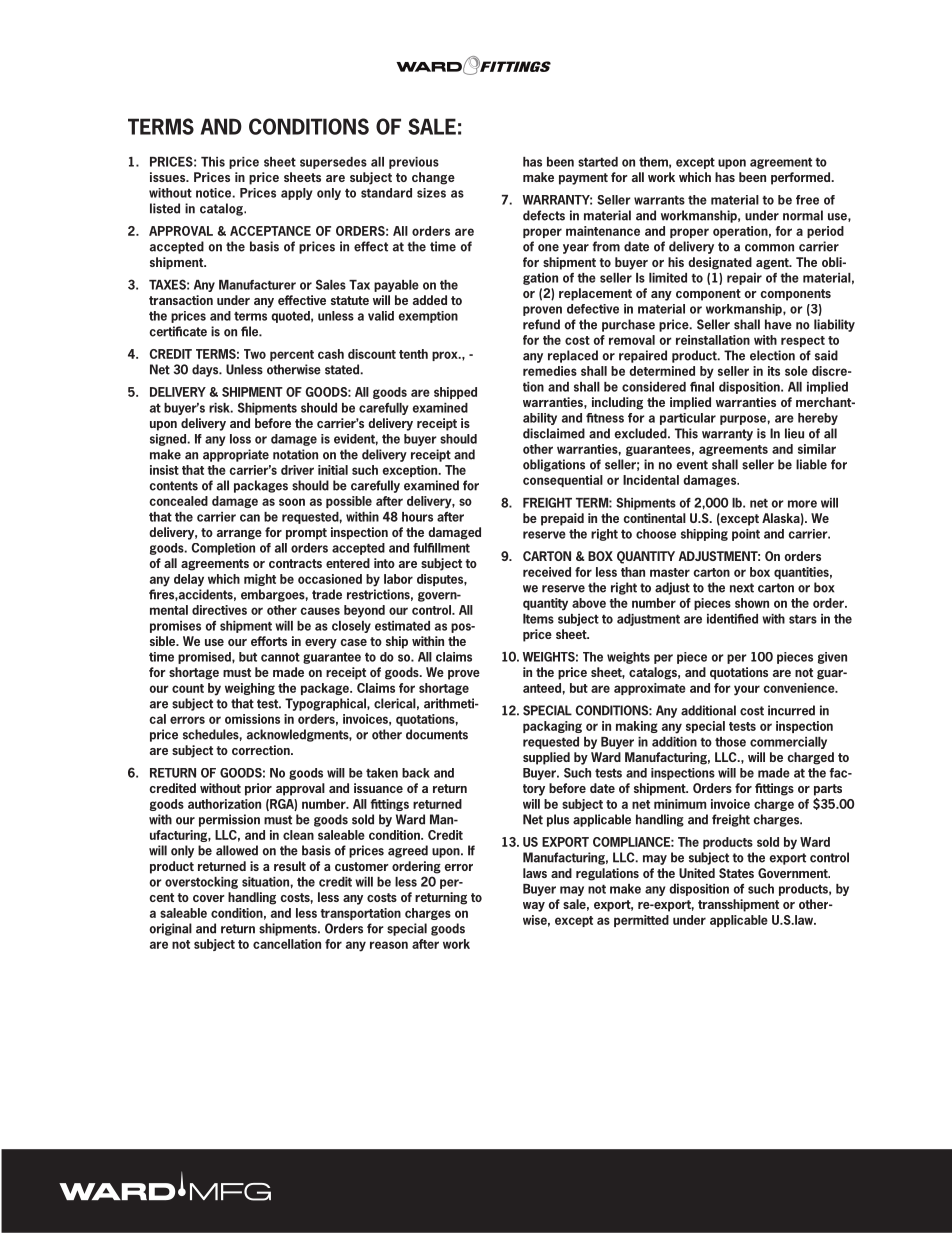 The height and width of the document is (1233, 952). What do you see at coordinates (250, 689) in the document?
I see `weighing` at bounding box center [250, 689].
